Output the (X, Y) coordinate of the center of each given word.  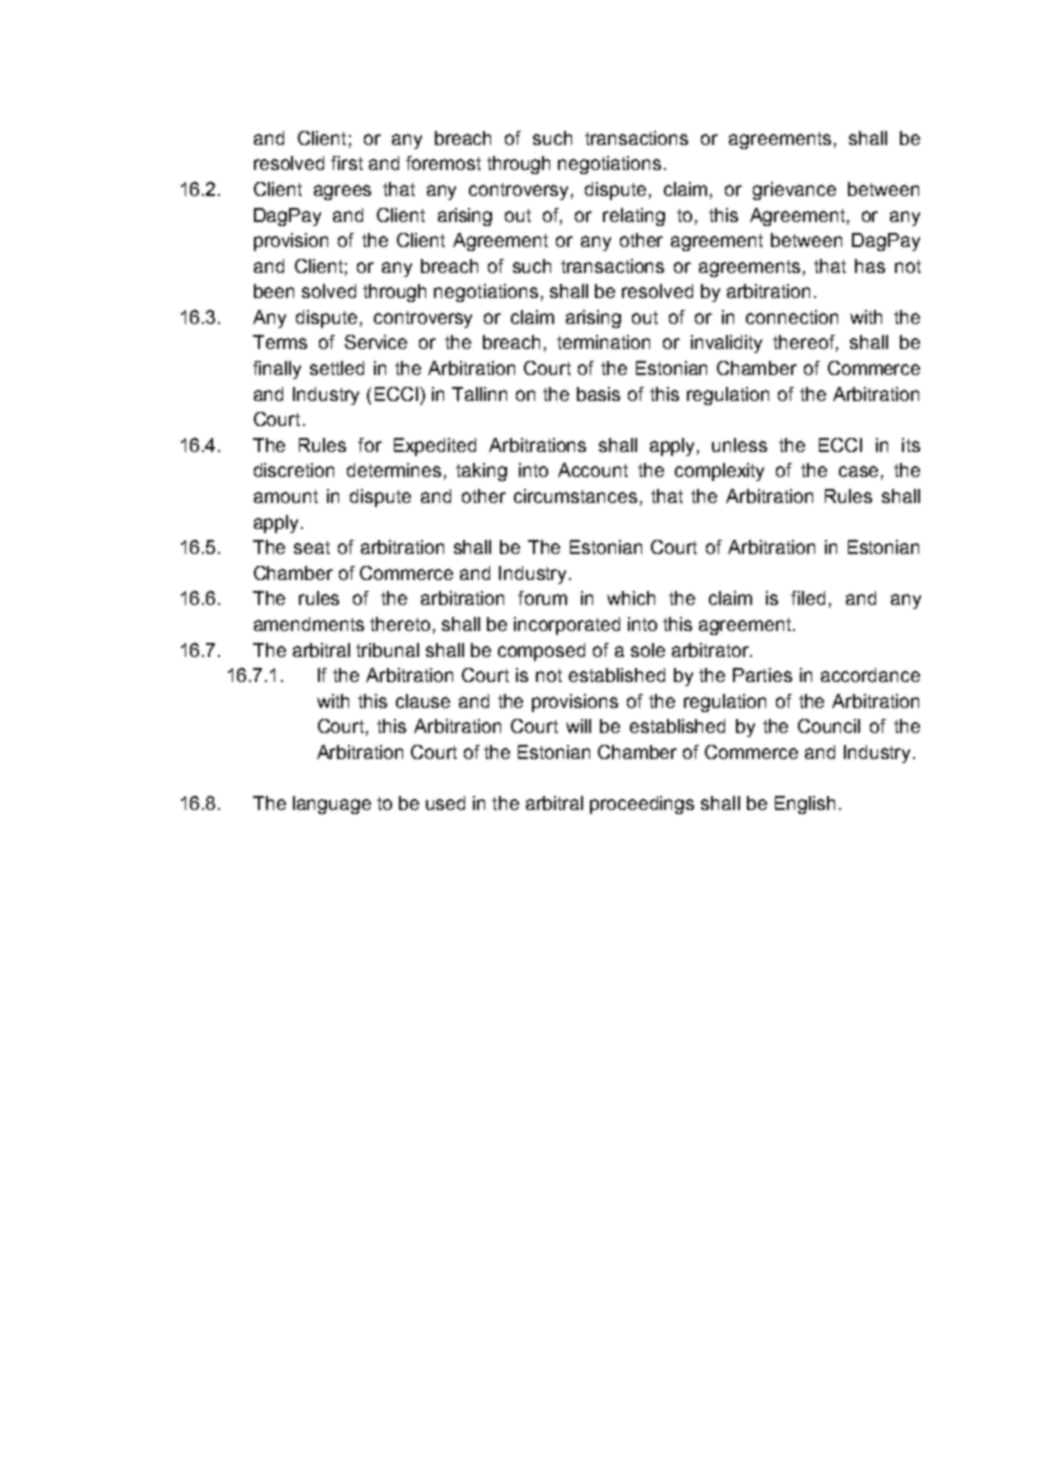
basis (598, 394)
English (805, 805)
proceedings (642, 805)
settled (337, 368)
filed (808, 598)
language (332, 805)
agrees (342, 192)
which (631, 598)
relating (634, 217)
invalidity (726, 344)
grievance (794, 191)
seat (312, 547)
